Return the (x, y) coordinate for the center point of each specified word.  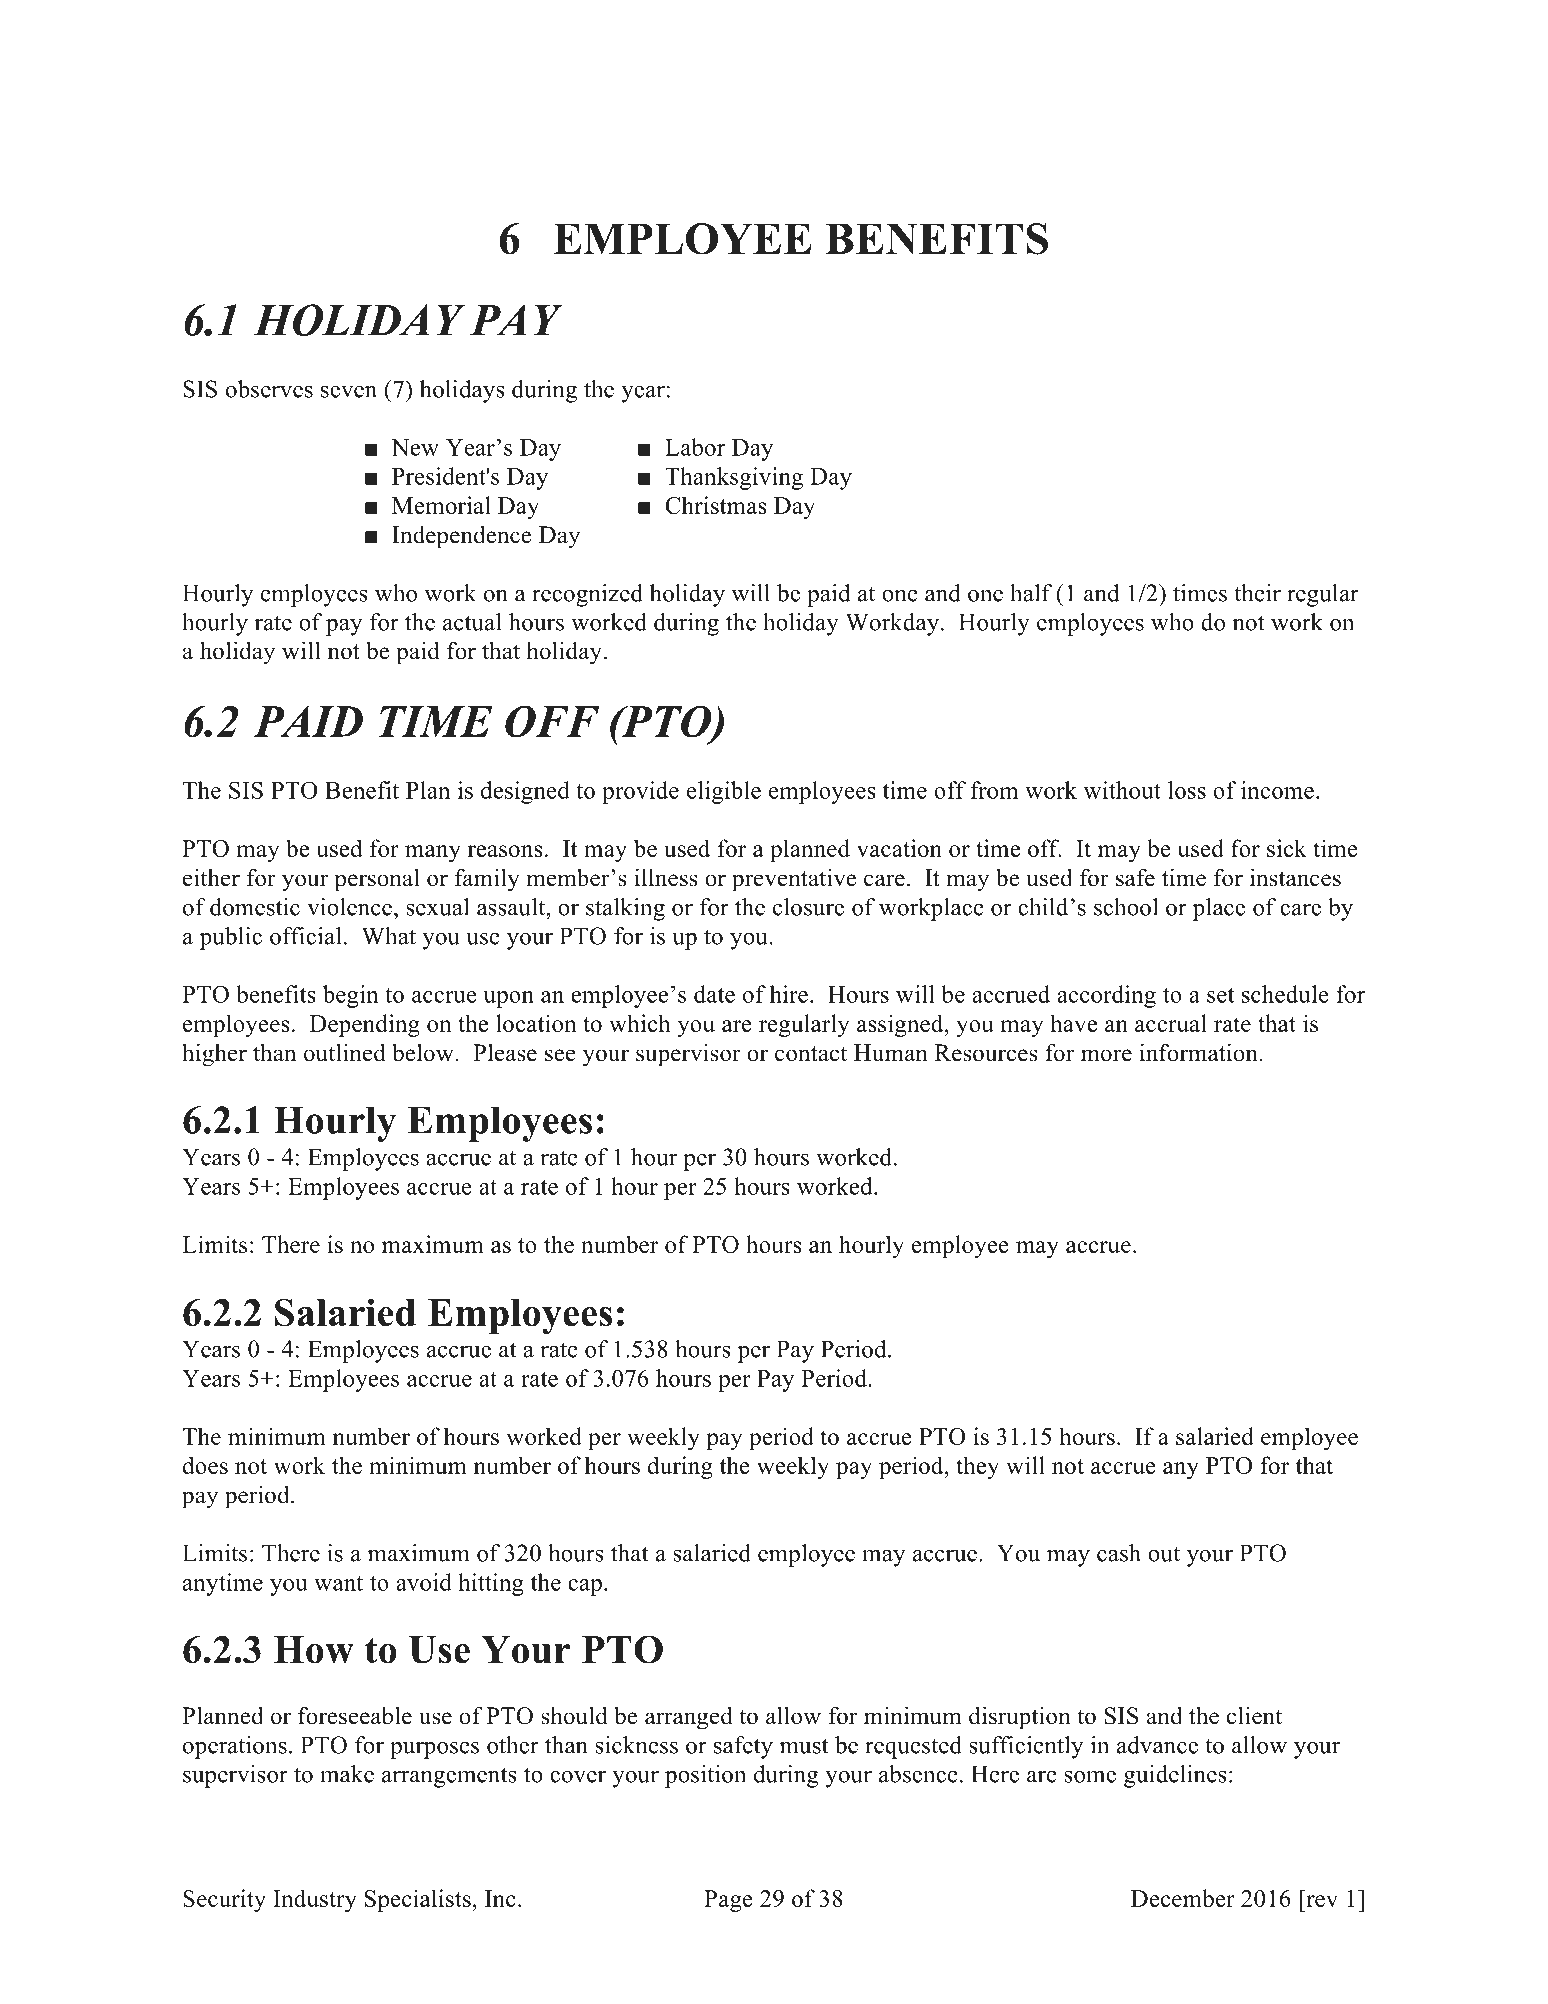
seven (349, 391)
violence (349, 907)
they (977, 1467)
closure (808, 907)
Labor (695, 447)
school (1126, 907)
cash (1119, 1553)
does (205, 1465)
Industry (315, 1900)
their (1257, 593)
